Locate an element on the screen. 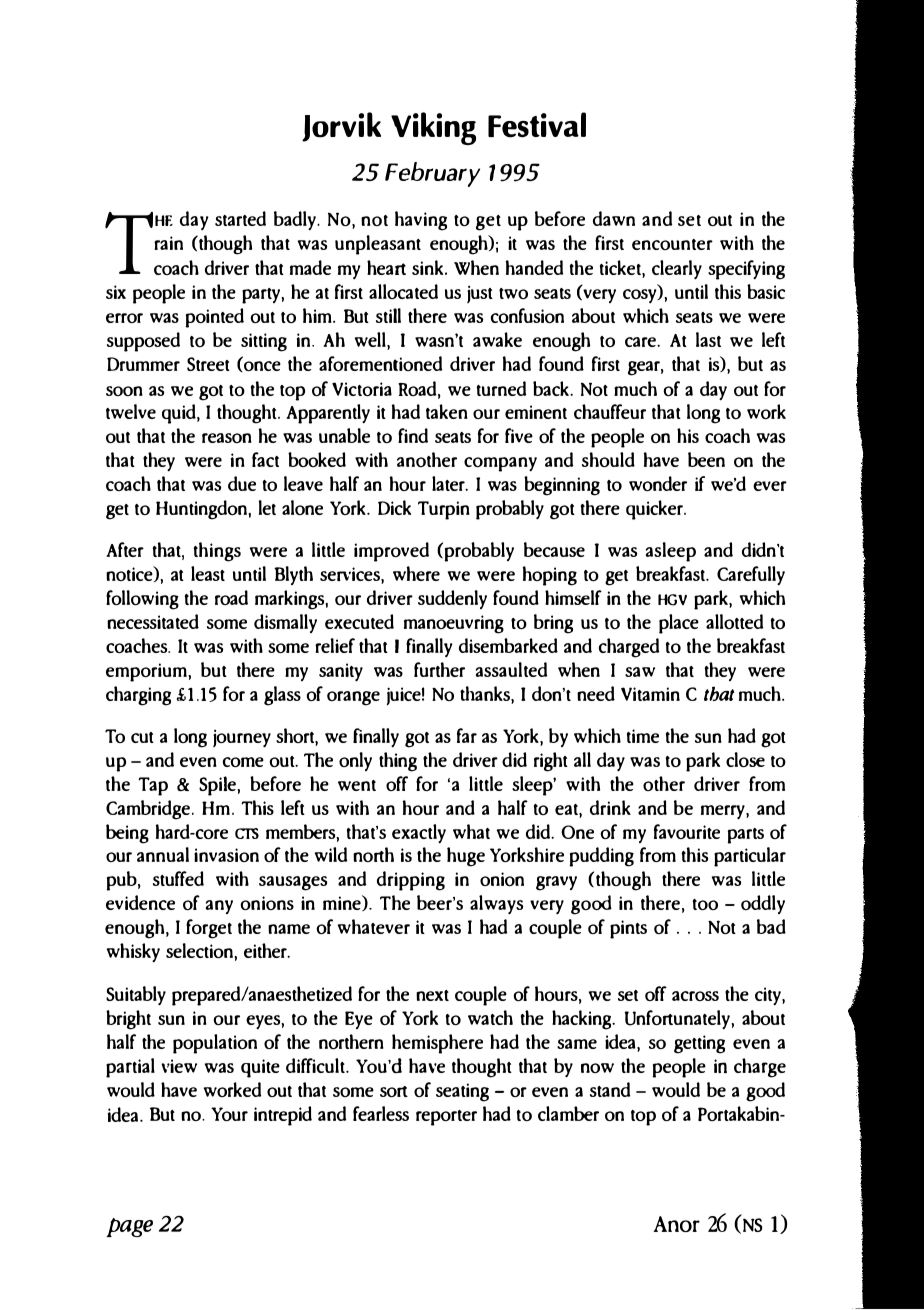  view is located at coordinates (179, 1066).
